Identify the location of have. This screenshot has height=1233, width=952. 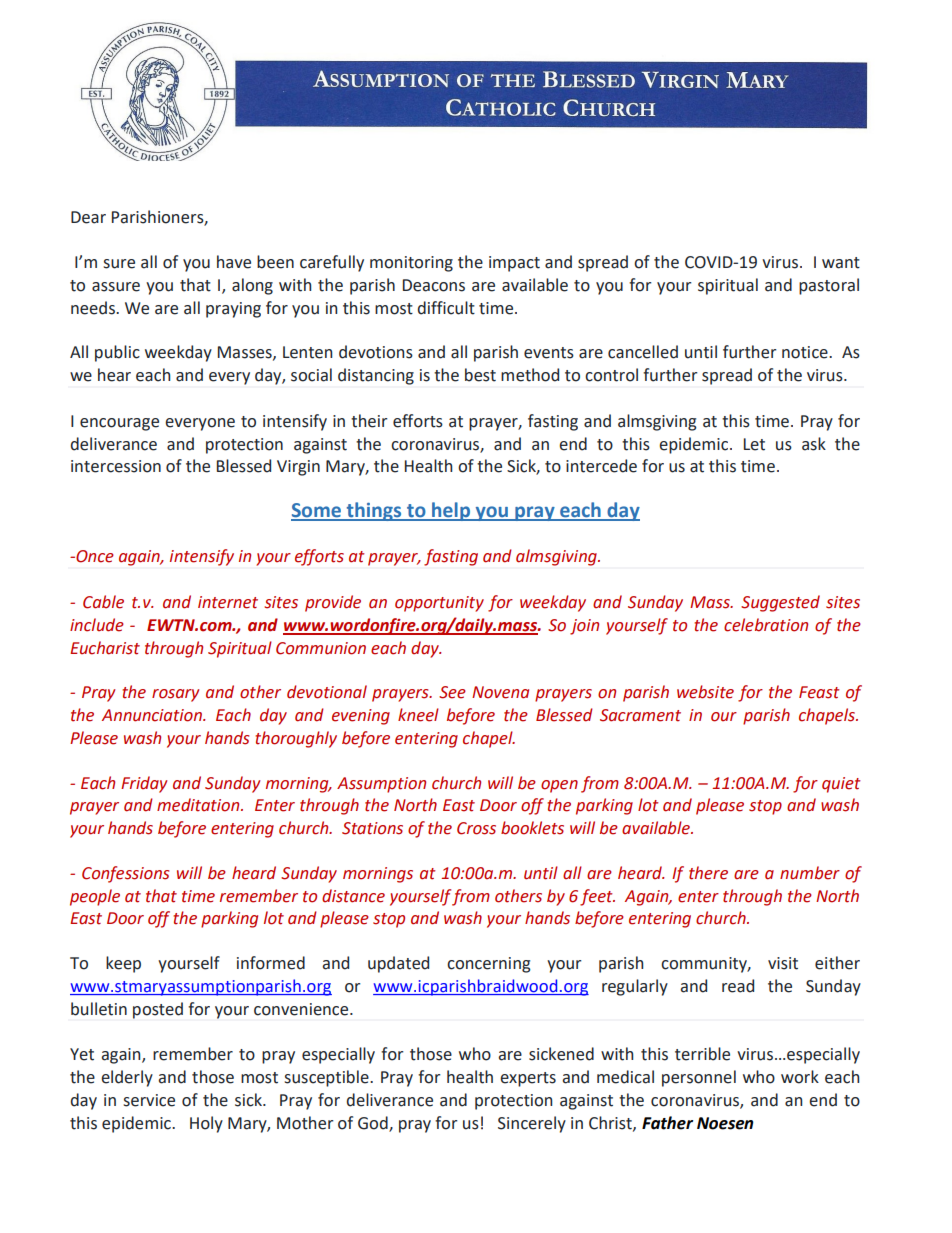
(234, 262).
